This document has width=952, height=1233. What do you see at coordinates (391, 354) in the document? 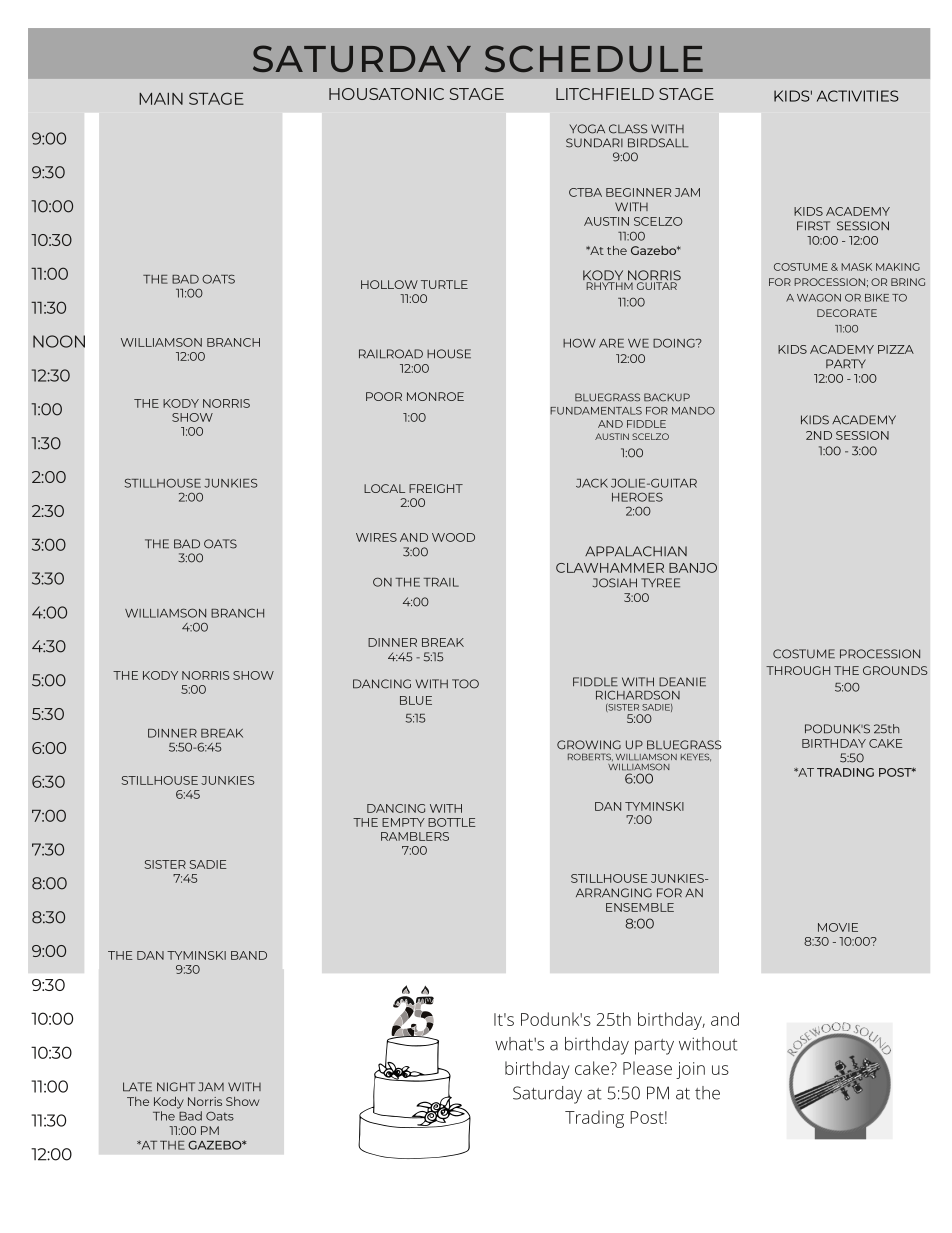
I see `RAILROAD` at bounding box center [391, 354].
